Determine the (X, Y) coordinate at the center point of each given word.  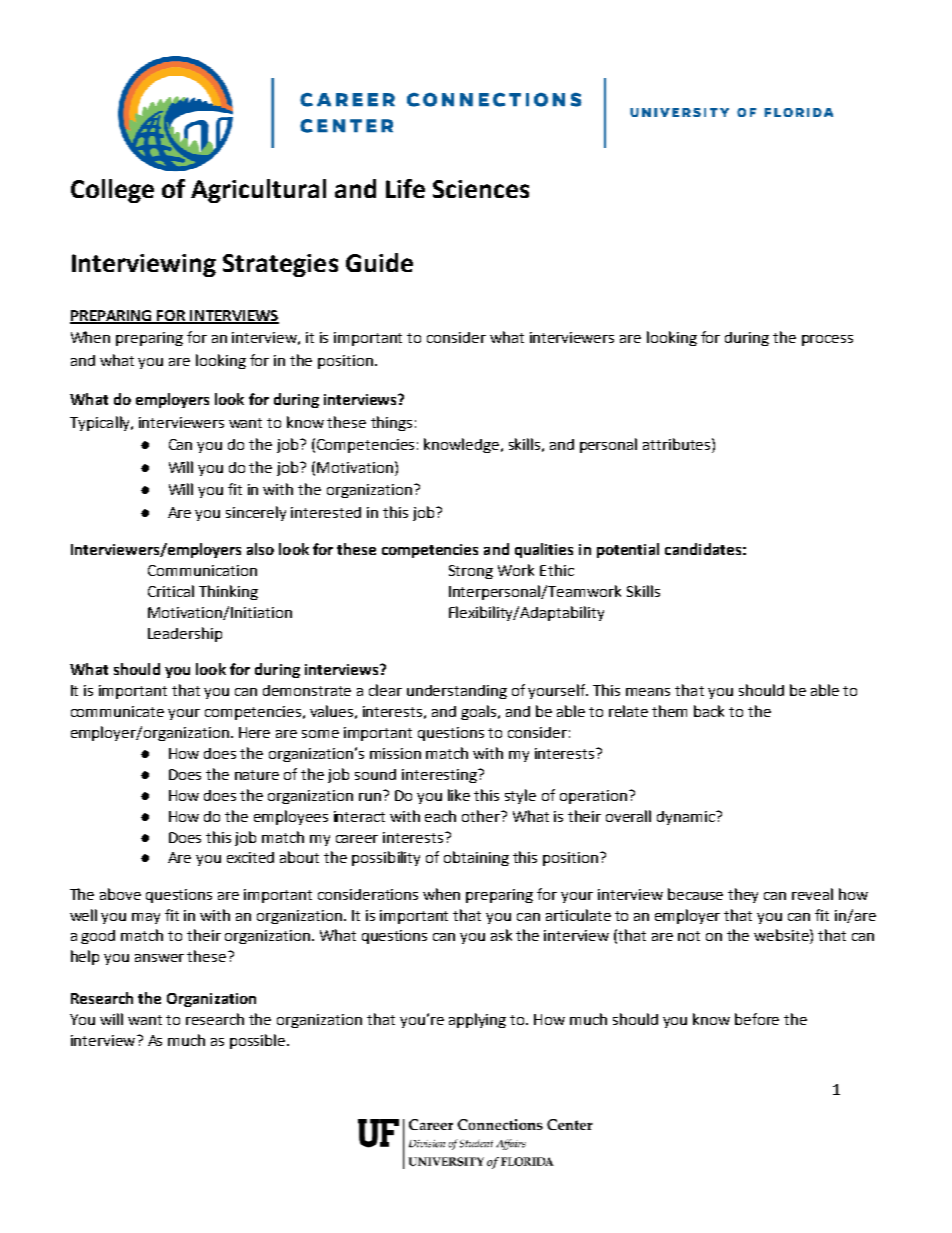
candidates (703, 549)
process (827, 340)
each (440, 816)
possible (259, 1041)
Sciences (481, 189)
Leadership (185, 634)
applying (477, 1020)
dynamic (687, 818)
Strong (471, 572)
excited (250, 857)
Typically (101, 423)
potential (628, 550)
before (757, 1019)
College (112, 191)
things (391, 423)
